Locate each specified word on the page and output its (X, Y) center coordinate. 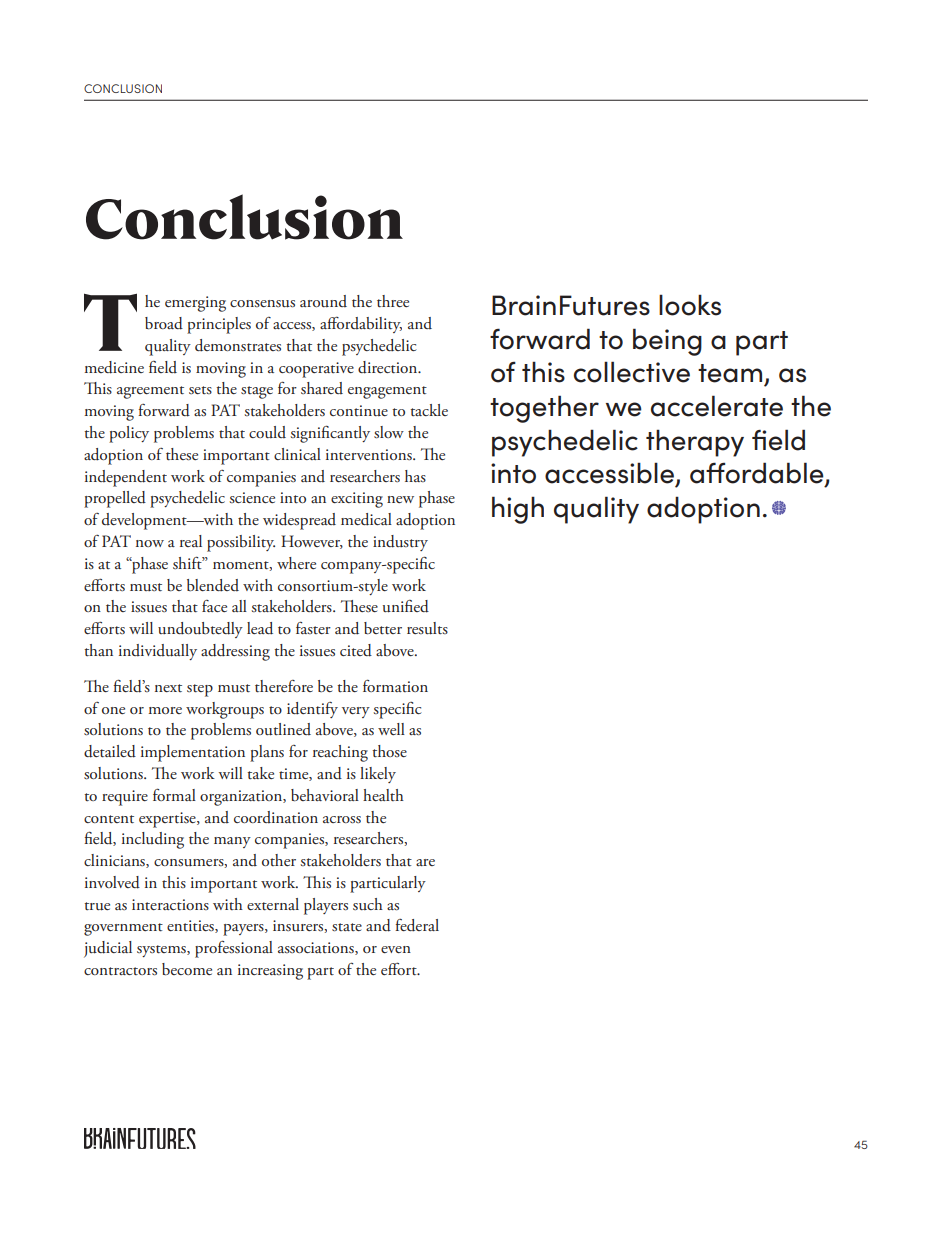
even (396, 949)
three (393, 301)
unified (406, 606)
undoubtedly (200, 630)
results (427, 628)
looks (690, 305)
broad (164, 323)
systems (162, 951)
